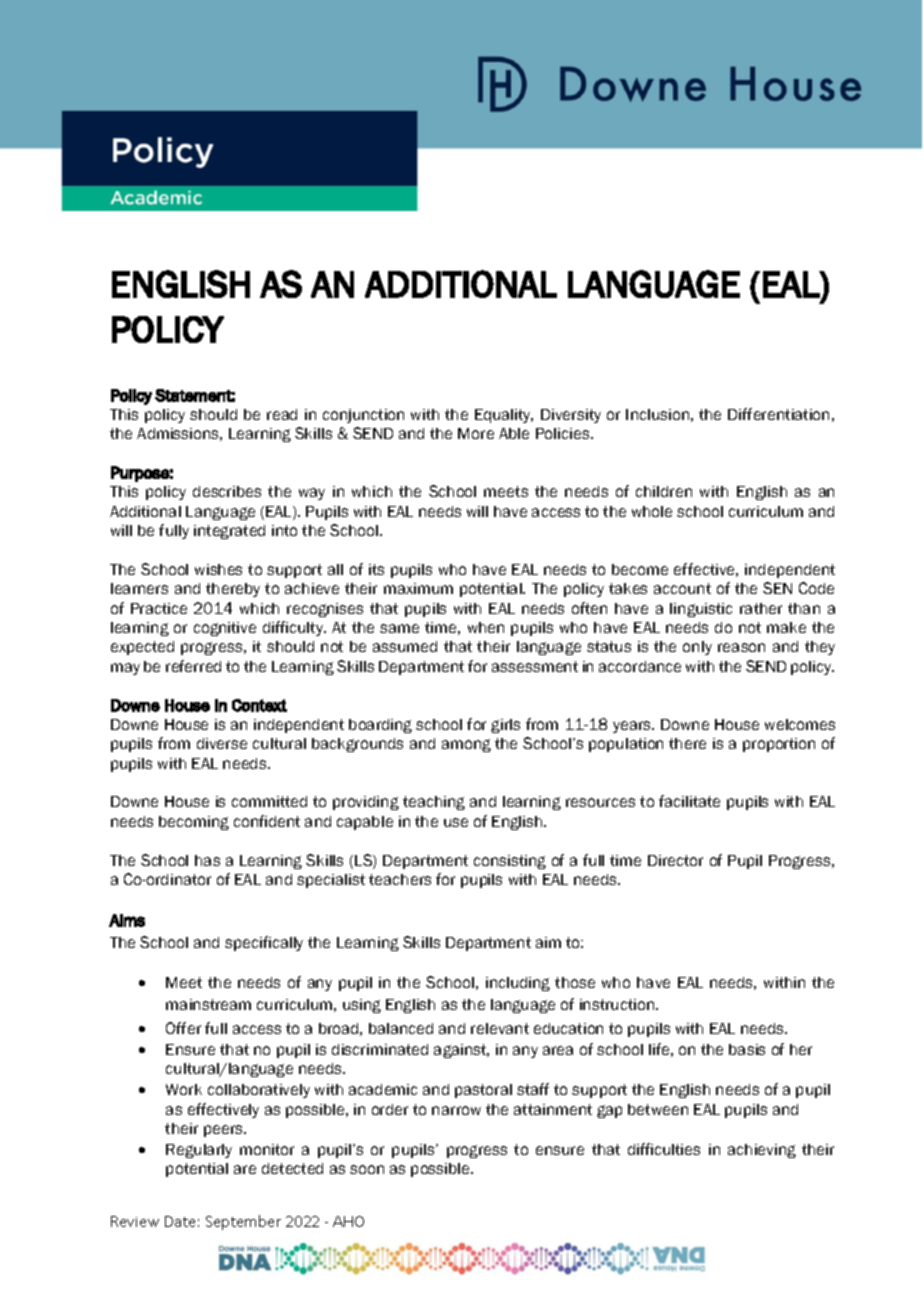 The image size is (924, 1308). I want to click on Differentiation, so click(778, 414).
